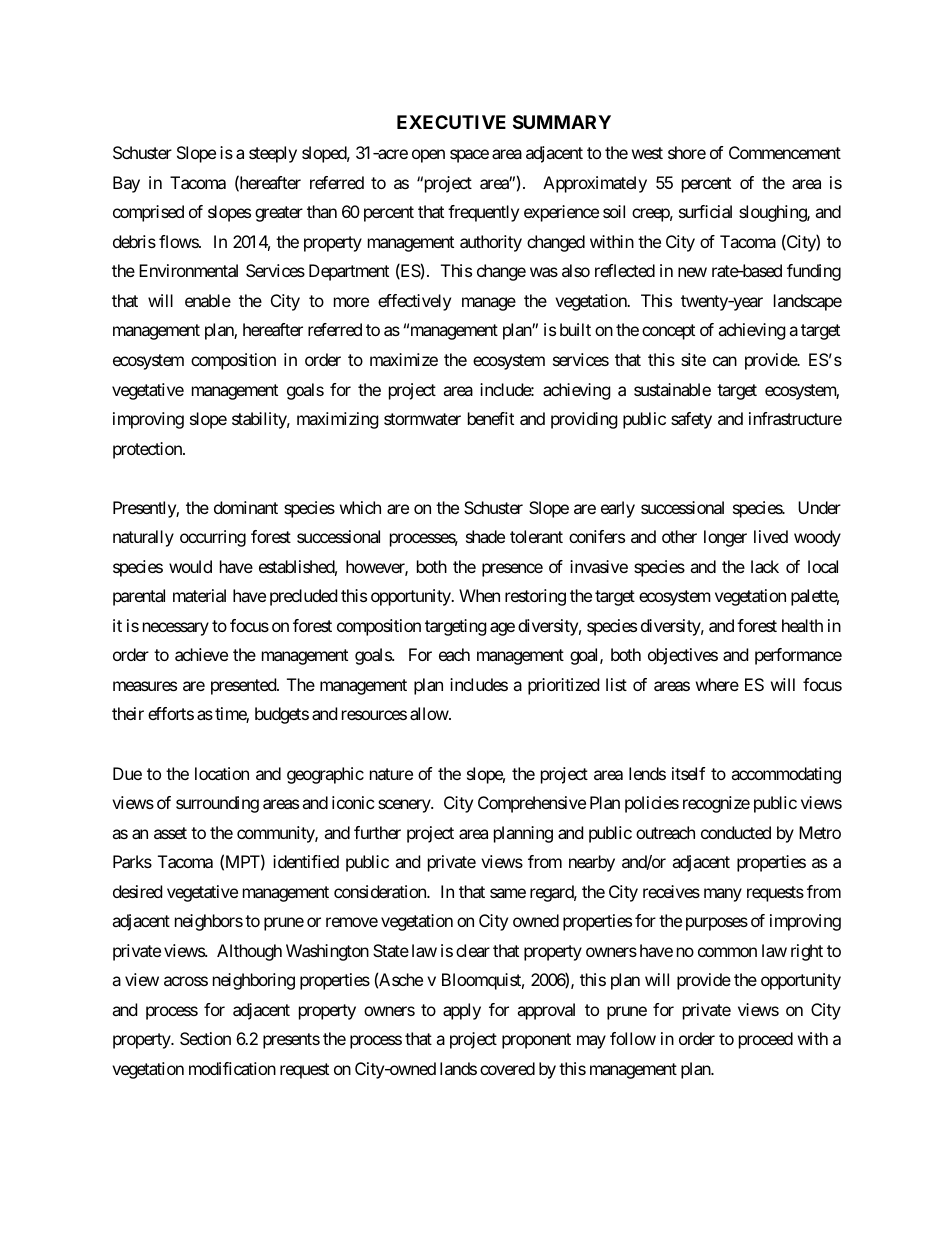  I want to click on nature, so click(391, 774).
